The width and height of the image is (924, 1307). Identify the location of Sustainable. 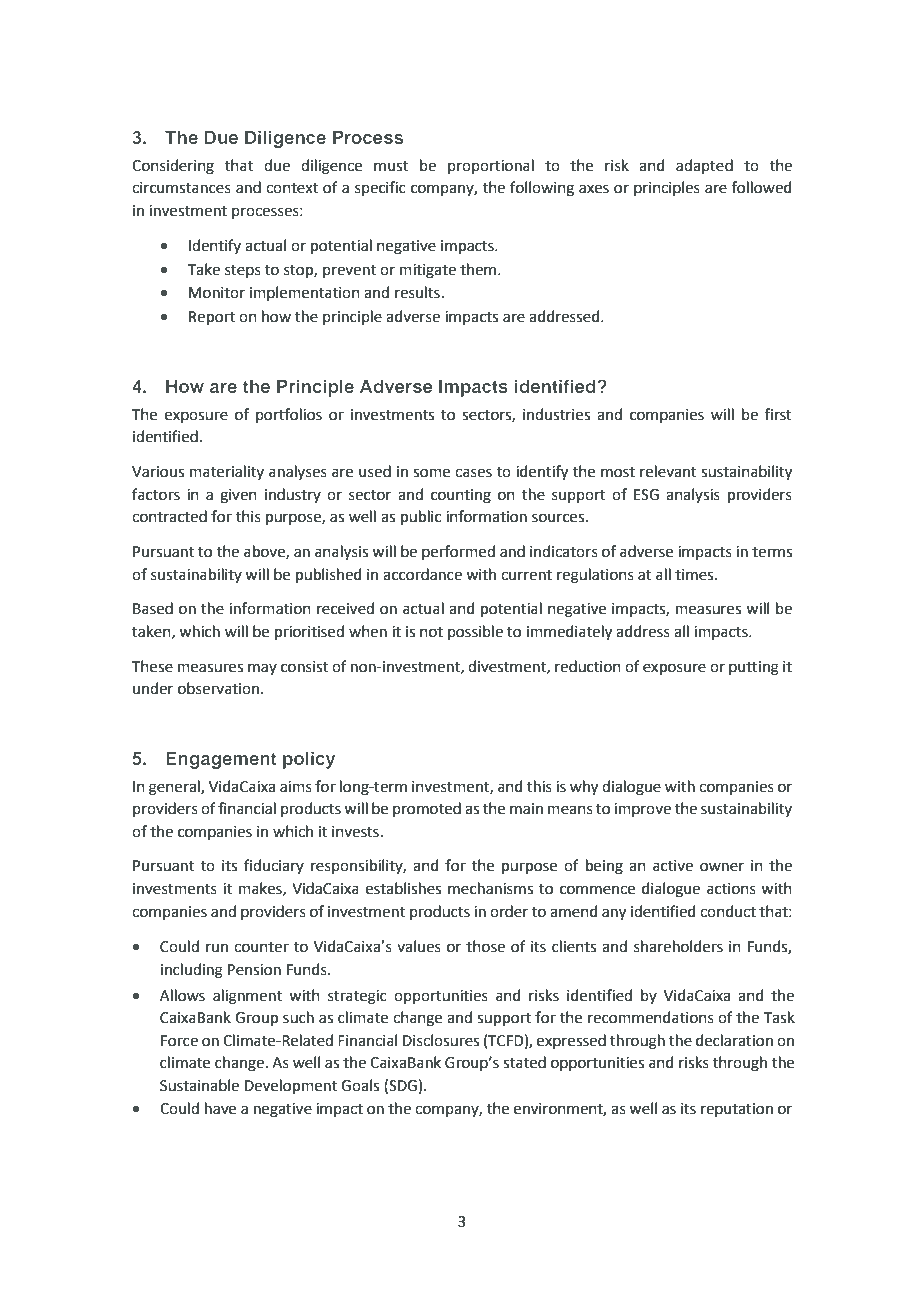
(199, 1085).
